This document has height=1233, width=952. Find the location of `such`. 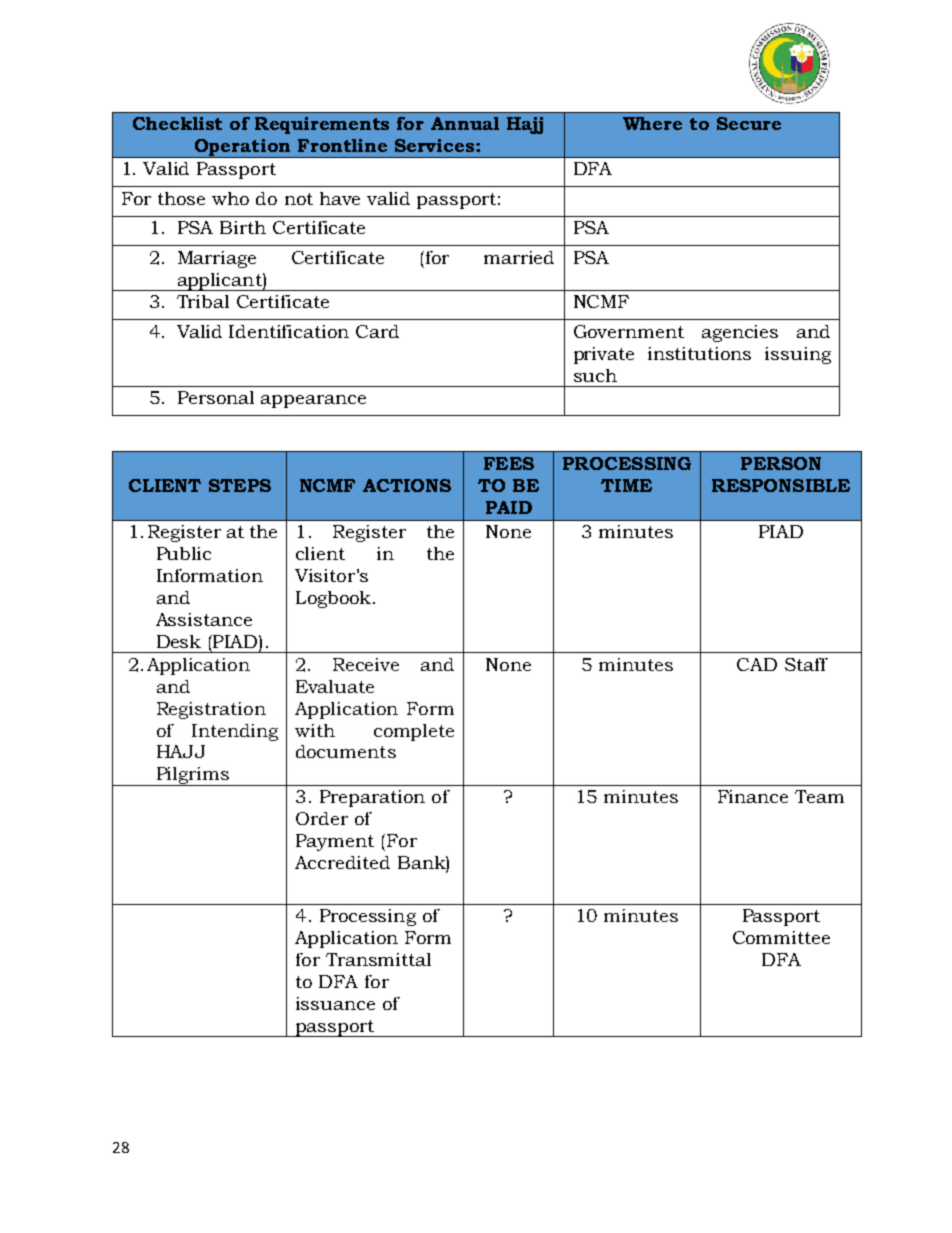

such is located at coordinates (595, 375).
